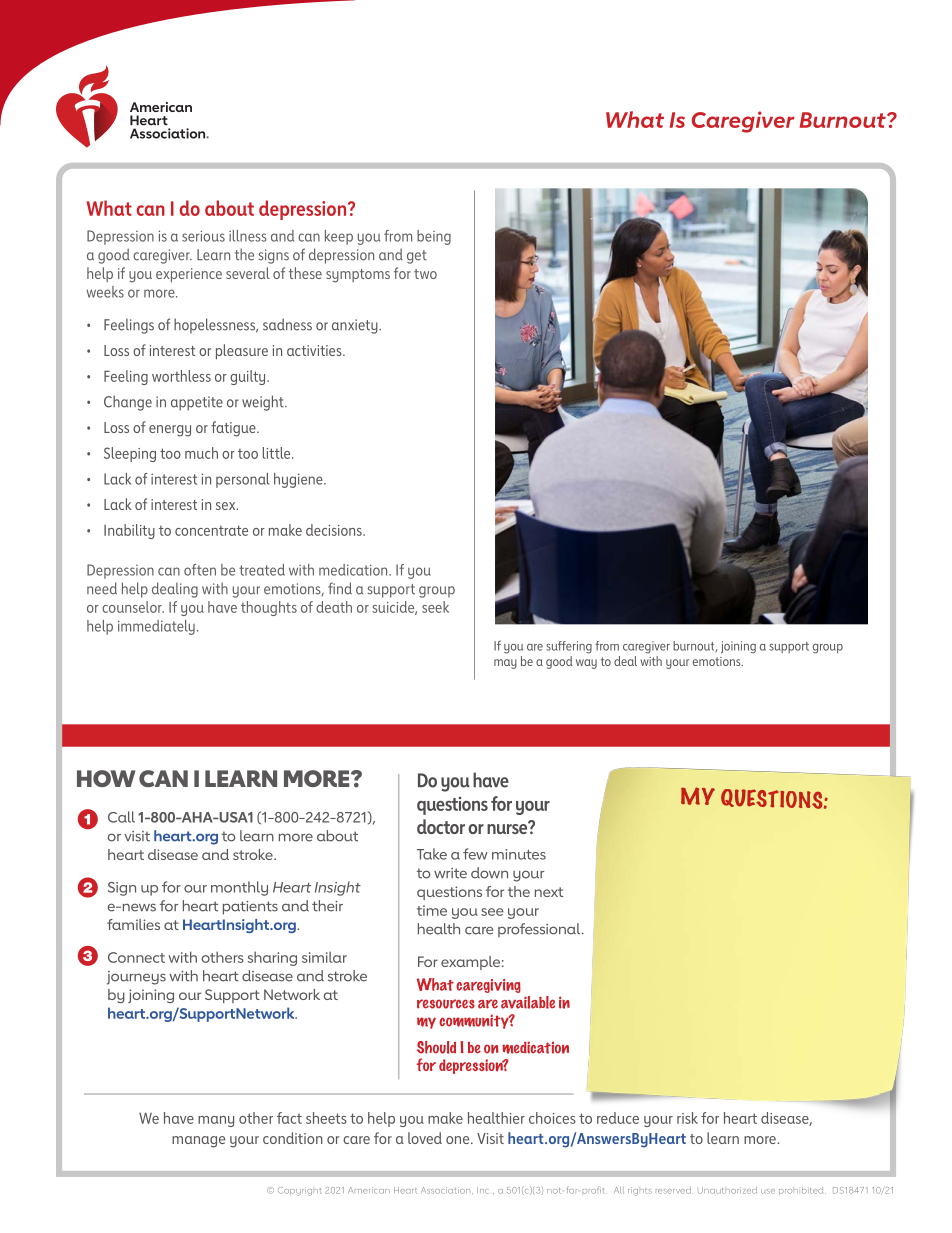 This screenshot has width=952, height=1233. I want to click on get, so click(417, 257).
